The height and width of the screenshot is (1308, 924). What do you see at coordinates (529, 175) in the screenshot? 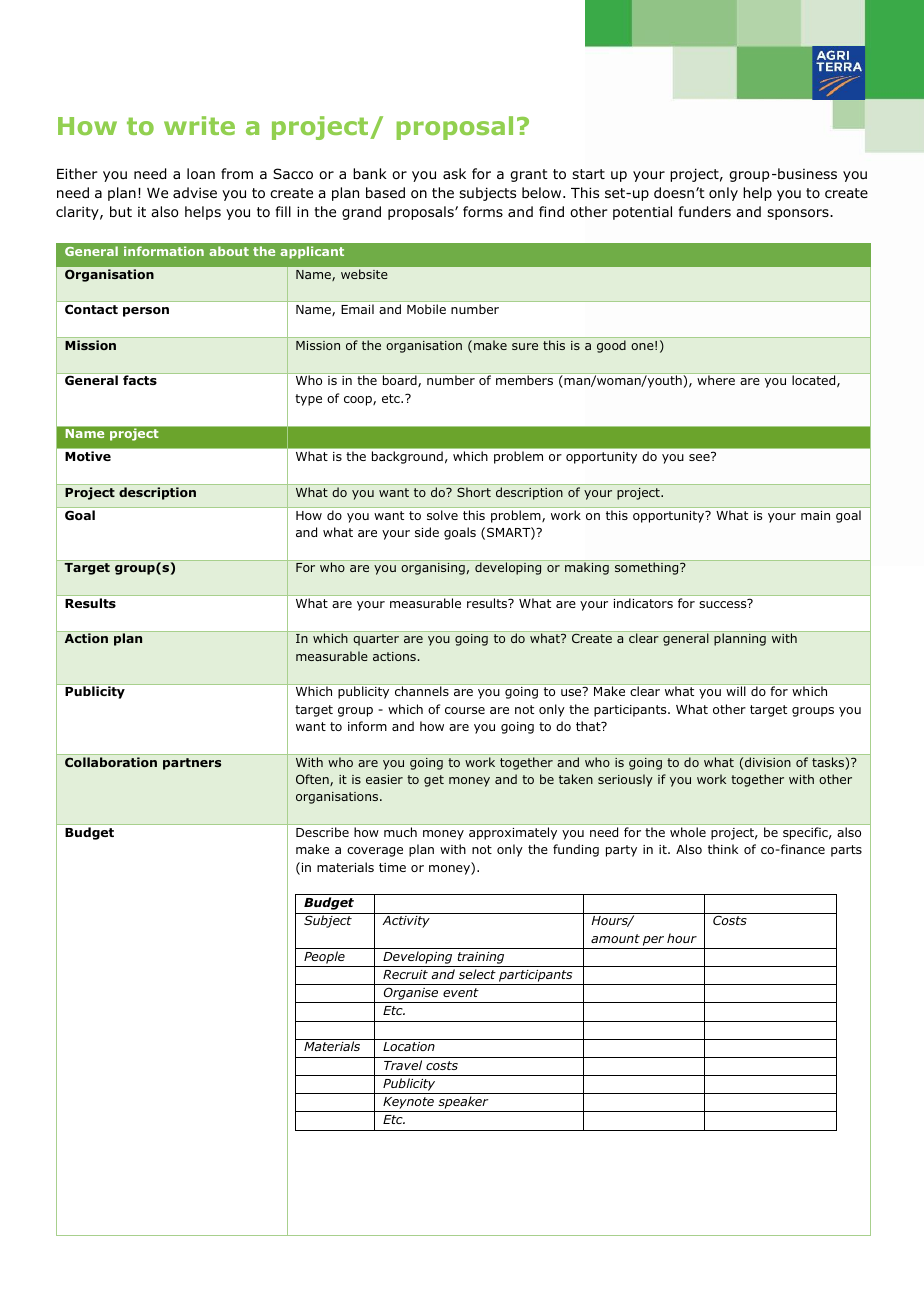
I see `grant` at bounding box center [529, 175].
